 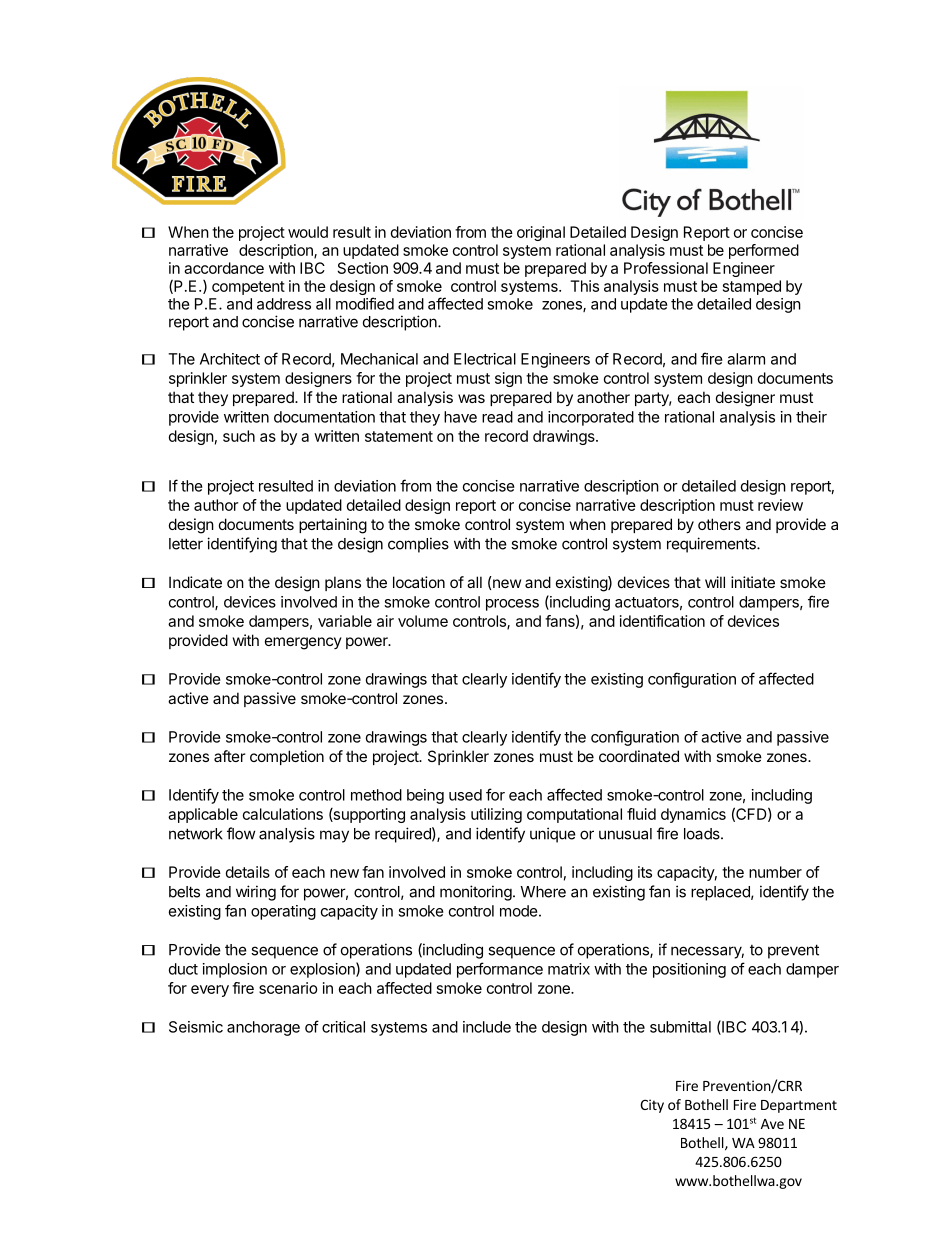 I want to click on anchorage, so click(x=263, y=1028).
